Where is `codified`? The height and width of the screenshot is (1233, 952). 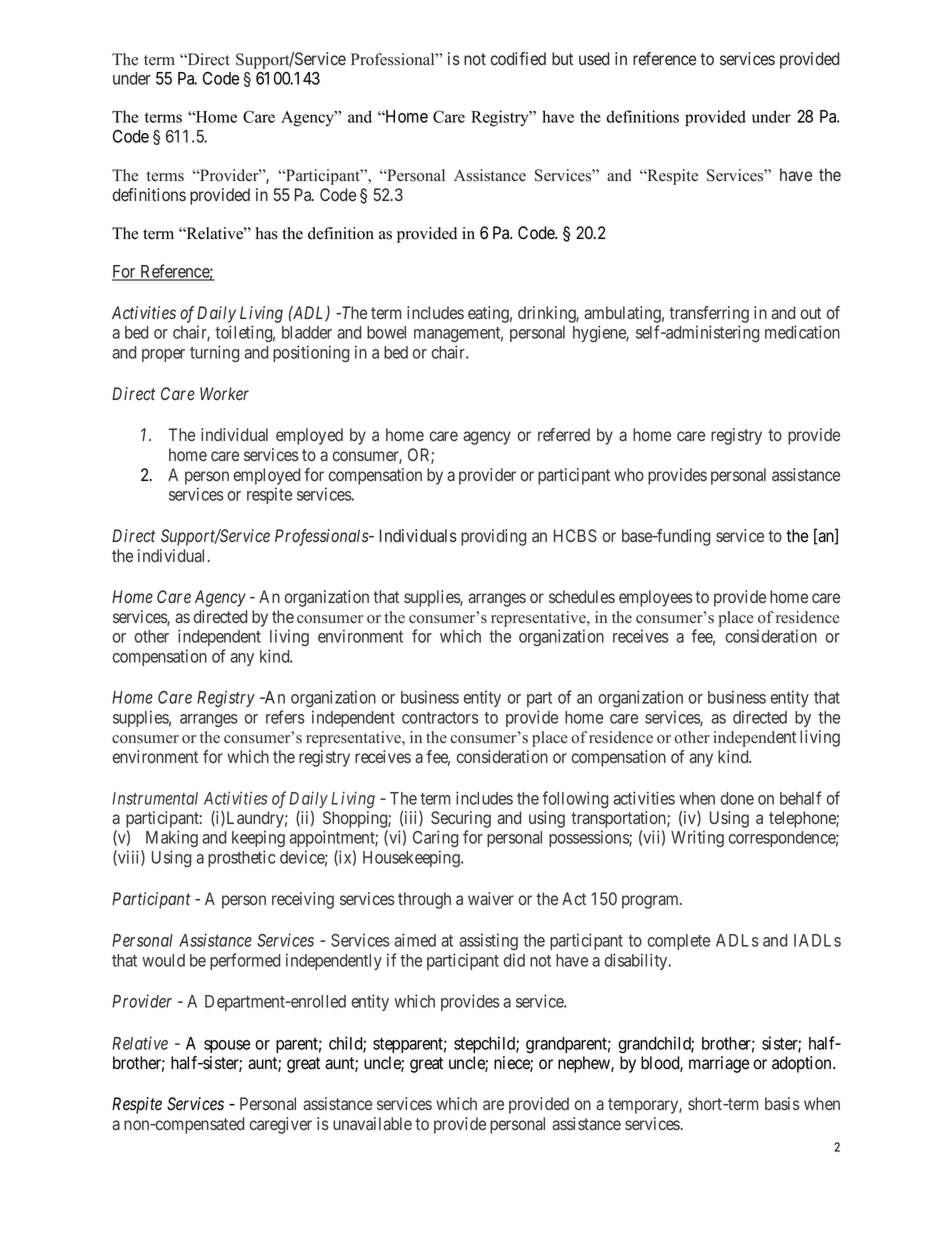 codified is located at coordinates (518, 58).
